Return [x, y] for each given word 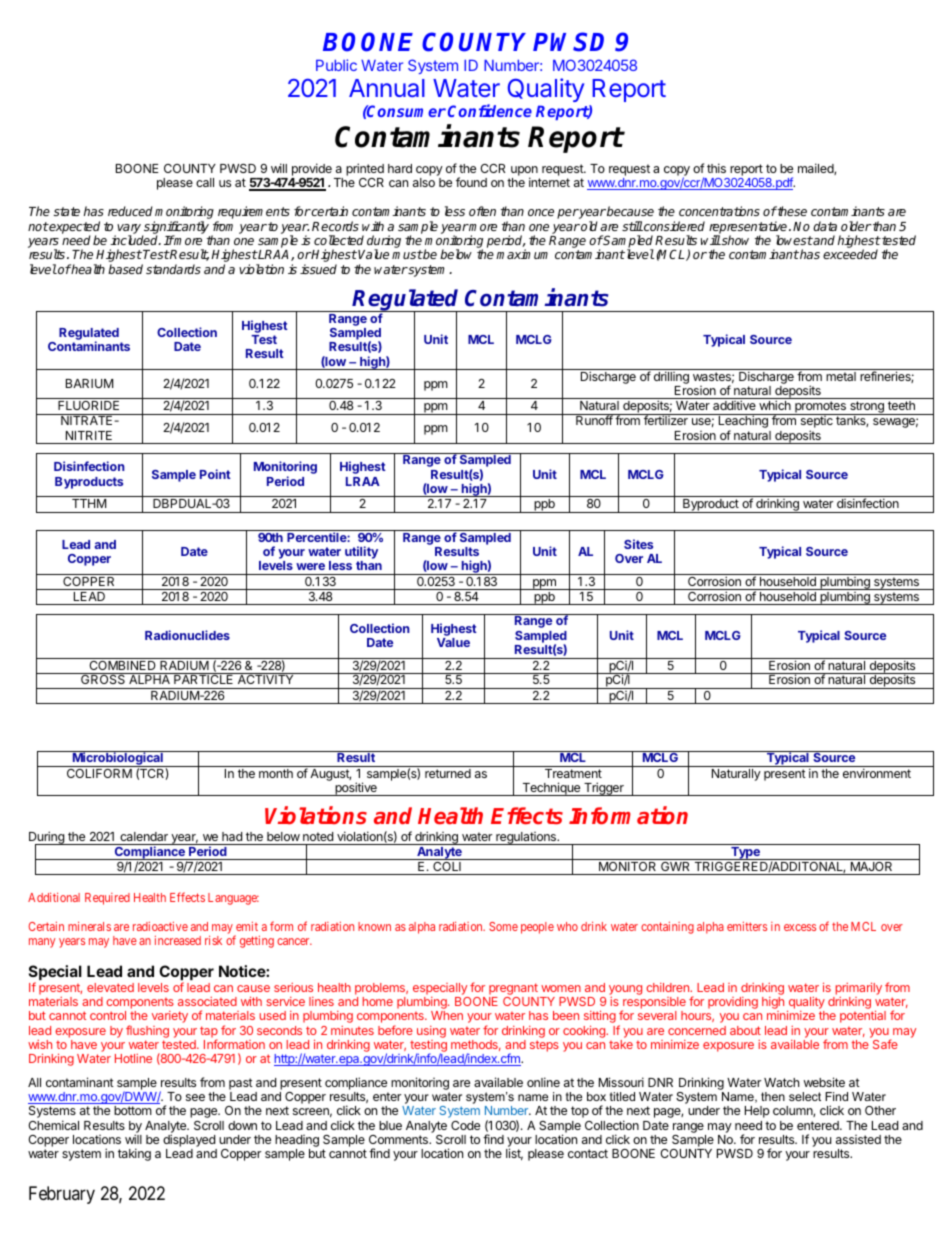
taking [134, 1154]
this [716, 168]
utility [361, 554]
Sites [638, 544]
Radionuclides [187, 635]
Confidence [490, 110]
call [205, 182]
